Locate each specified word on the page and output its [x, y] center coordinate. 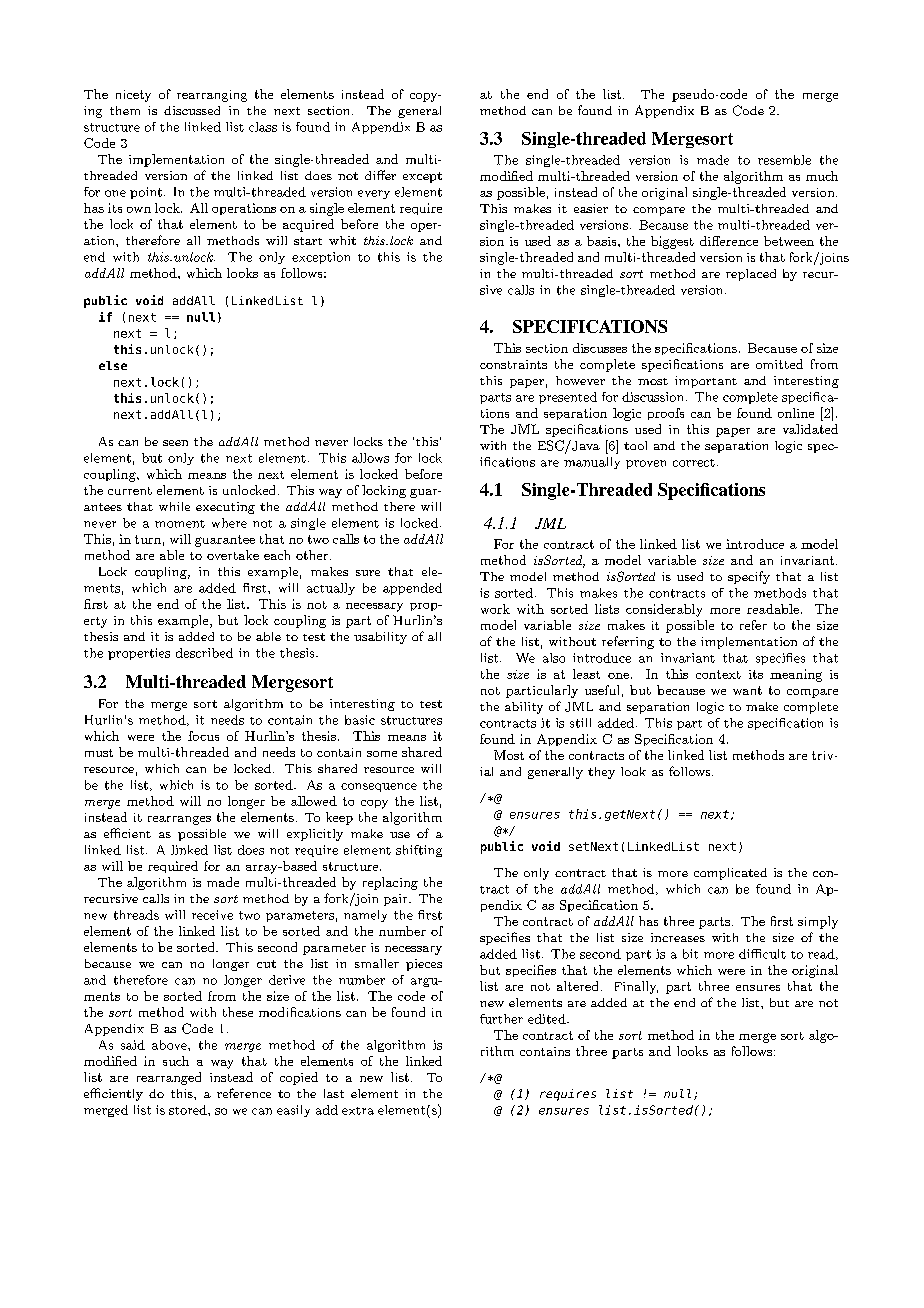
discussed [192, 110]
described [204, 653]
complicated [730, 874]
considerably [664, 610]
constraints [513, 364]
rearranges [179, 820]
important [706, 382]
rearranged [169, 1078]
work [495, 609]
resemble [784, 160]
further [501, 1019]
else [113, 365]
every [374, 194]
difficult [762, 954]
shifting [419, 851]
